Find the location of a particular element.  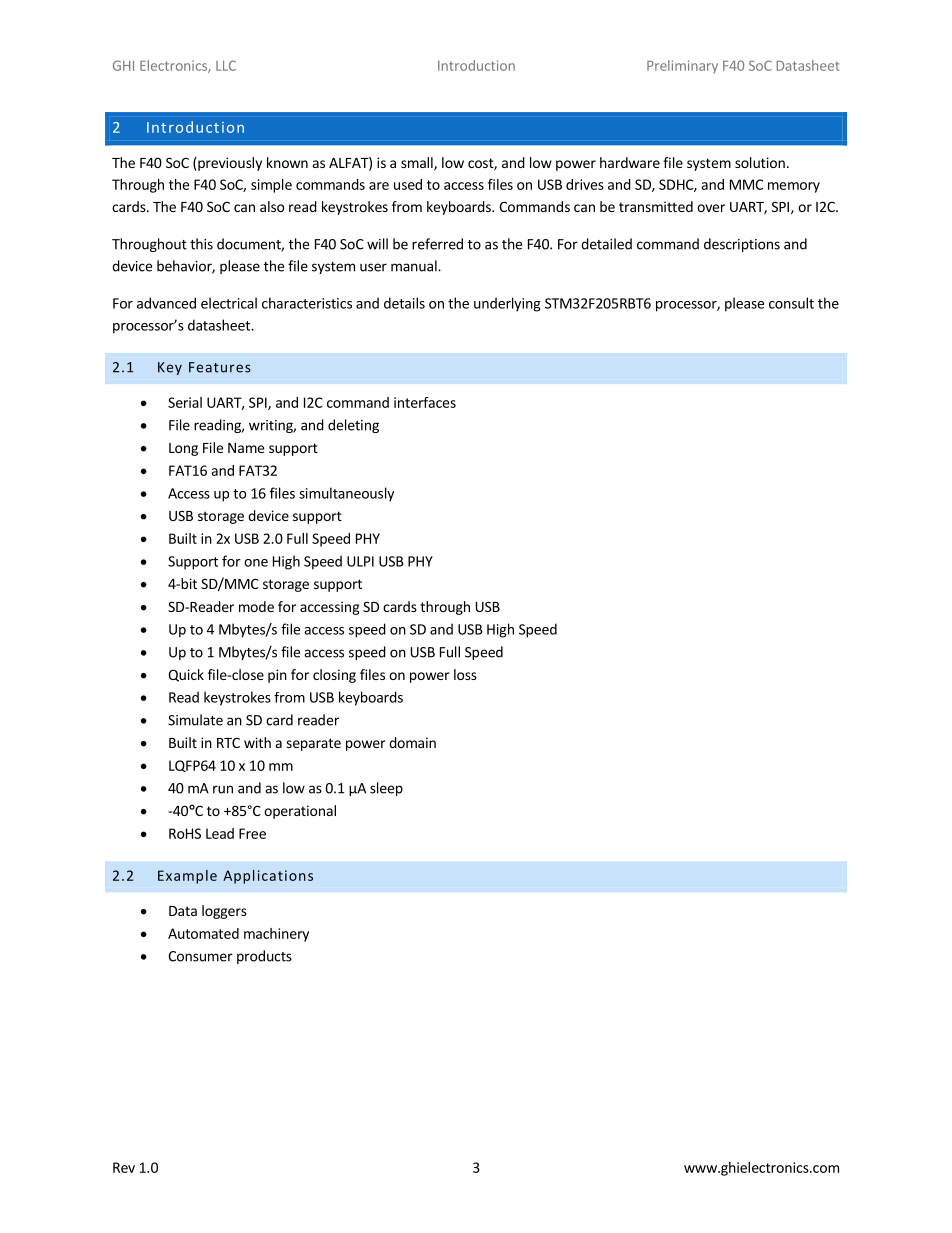

this is located at coordinates (201, 244).
